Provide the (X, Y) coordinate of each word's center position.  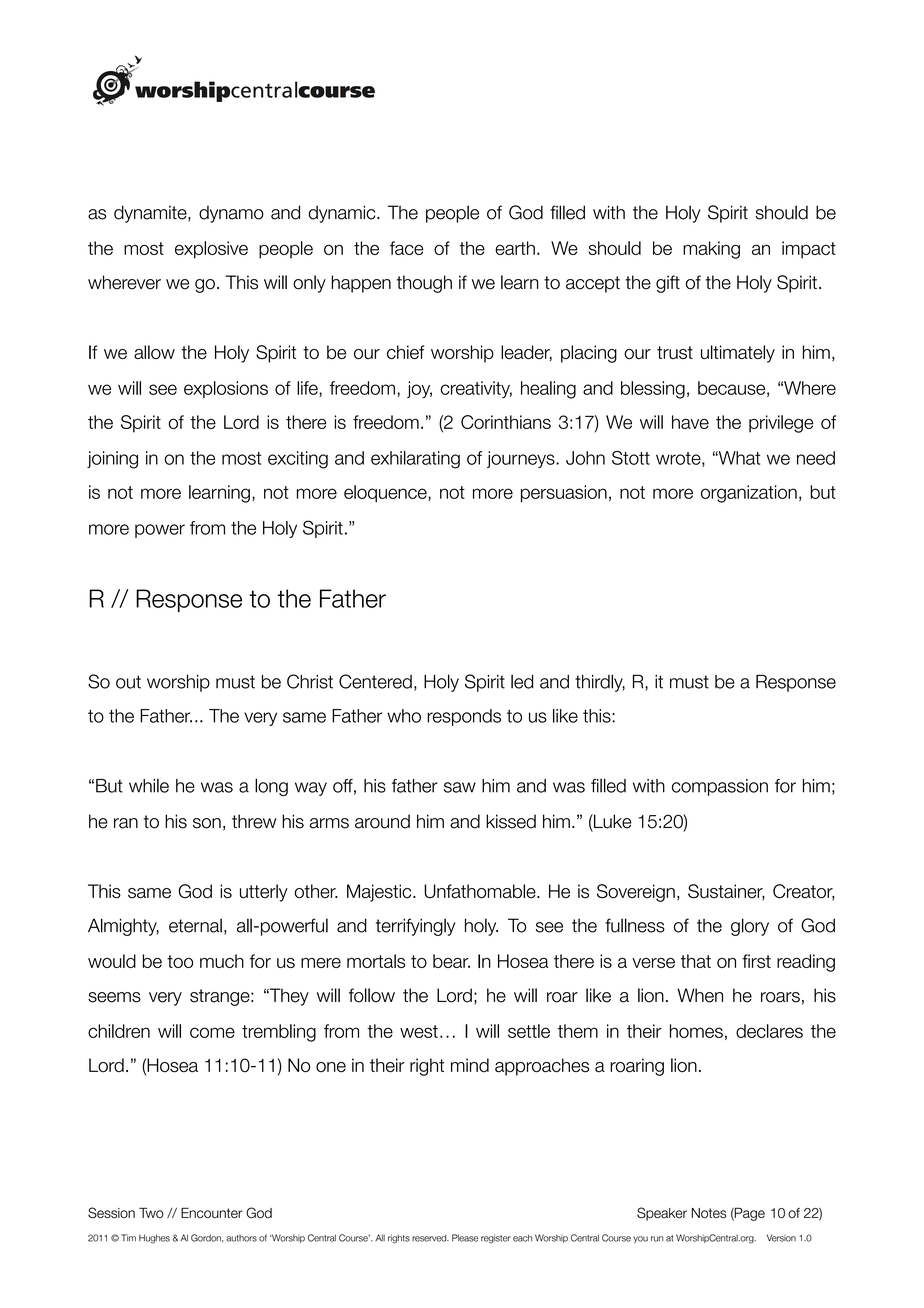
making (711, 250)
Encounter (211, 1213)
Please (465, 1238)
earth (515, 248)
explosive (211, 250)
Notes (709, 1213)
